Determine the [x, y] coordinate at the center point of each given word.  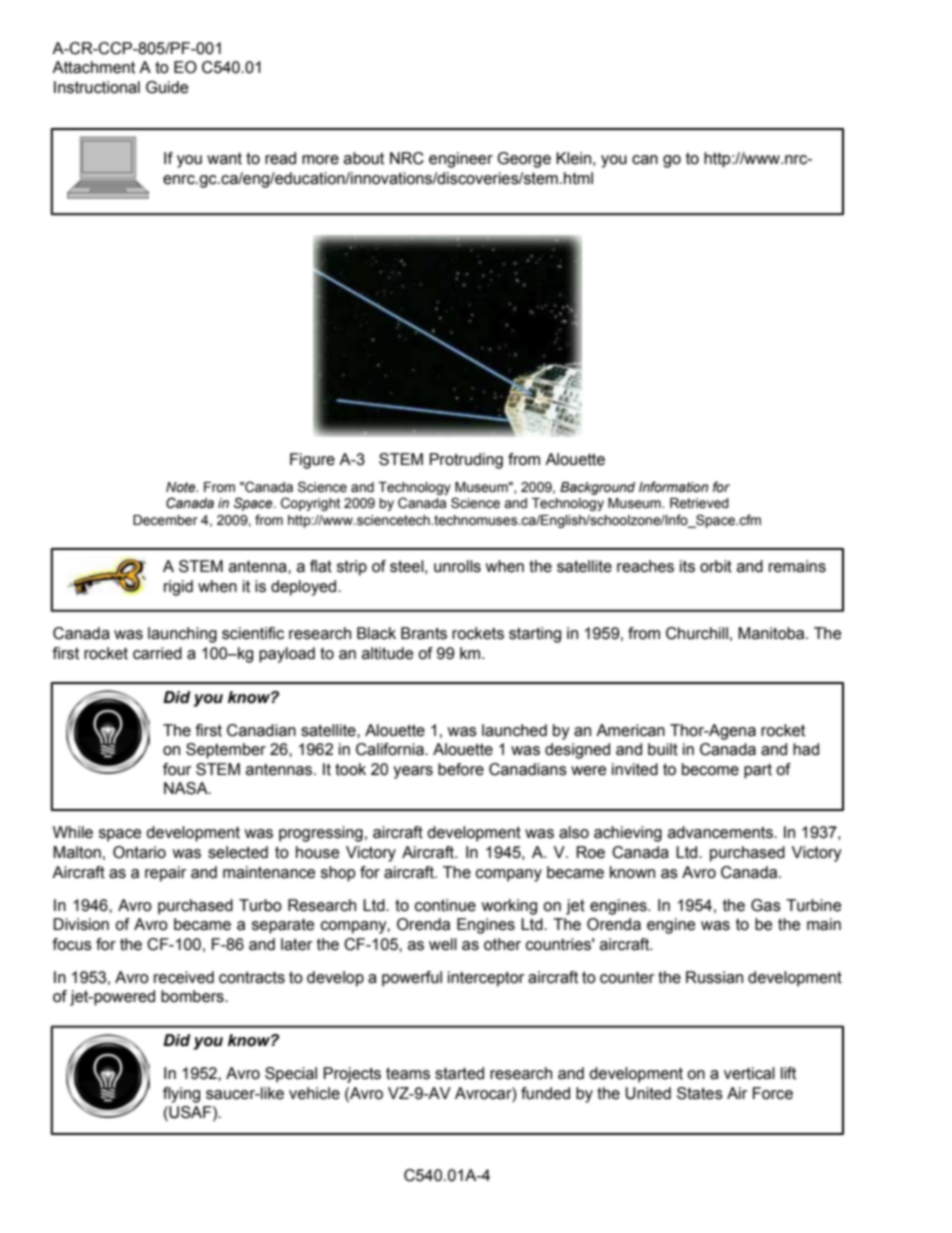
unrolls [457, 566]
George [524, 160]
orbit [716, 566]
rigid [178, 588]
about [364, 158]
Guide [167, 87]
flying [181, 1095]
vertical [749, 1073]
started [459, 1073]
